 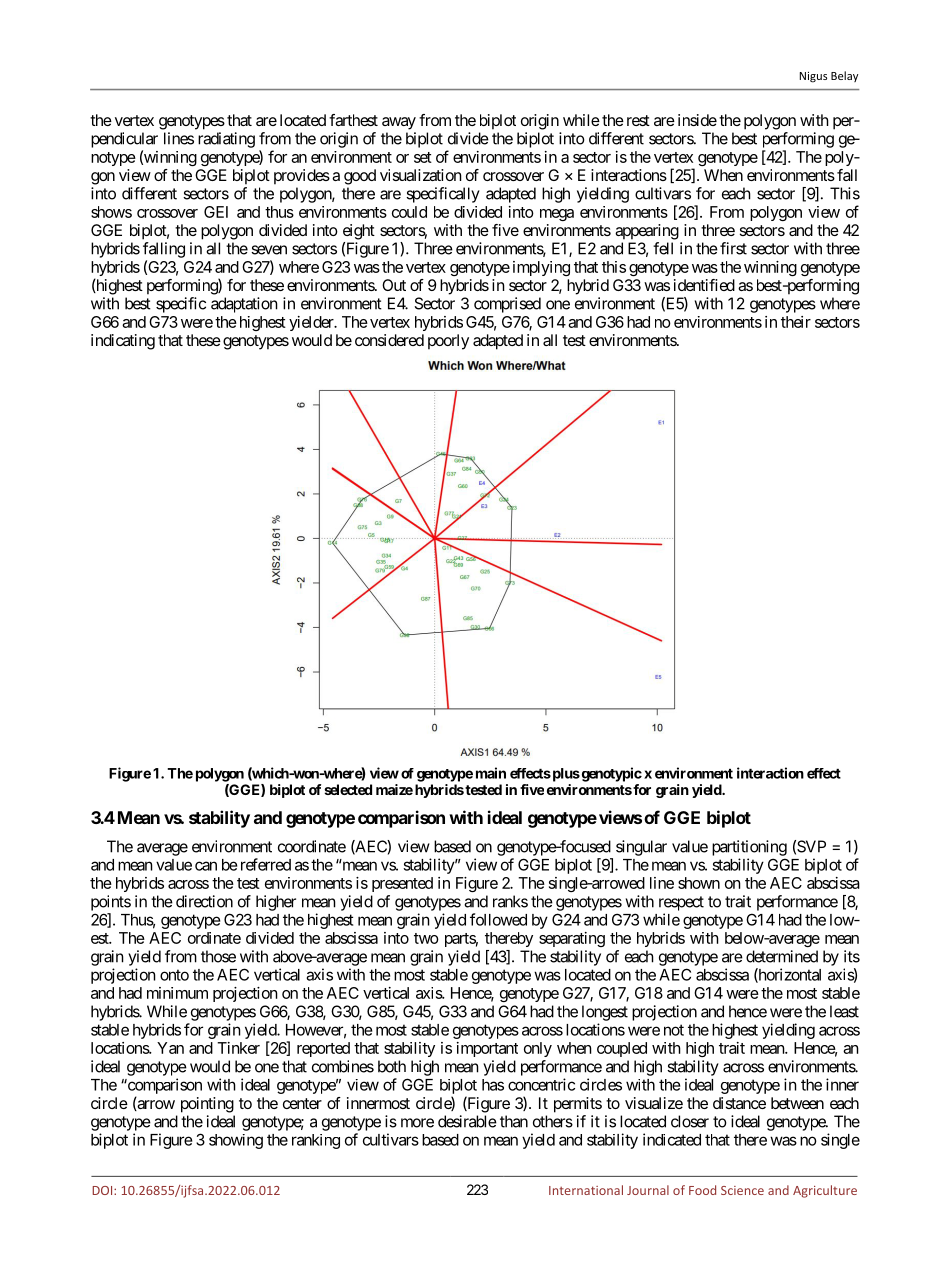 What do you see at coordinates (448, 342) in the page?
I see `poorly` at bounding box center [448, 342].
